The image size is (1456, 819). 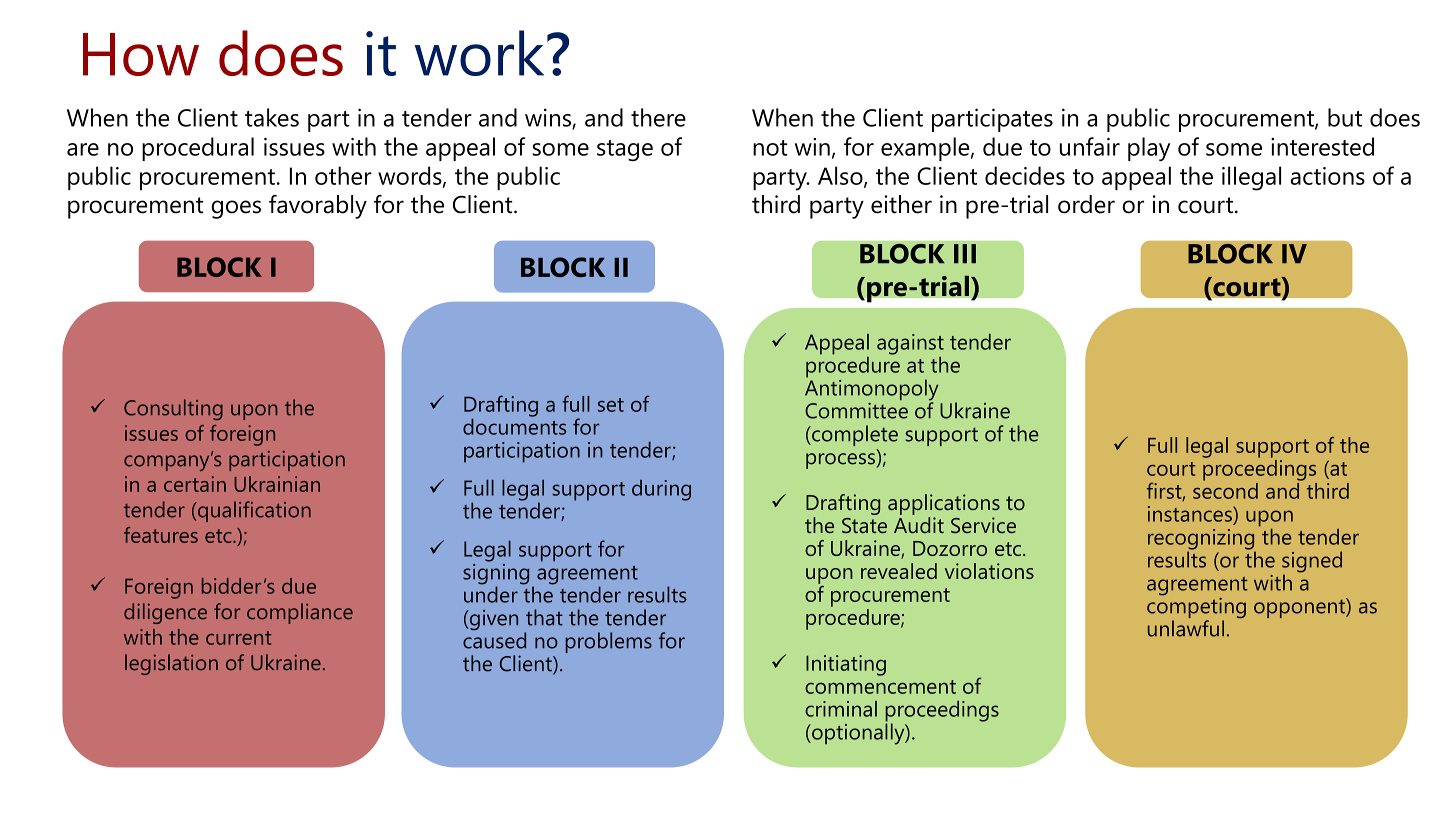 I want to click on criminal, so click(x=841, y=709).
